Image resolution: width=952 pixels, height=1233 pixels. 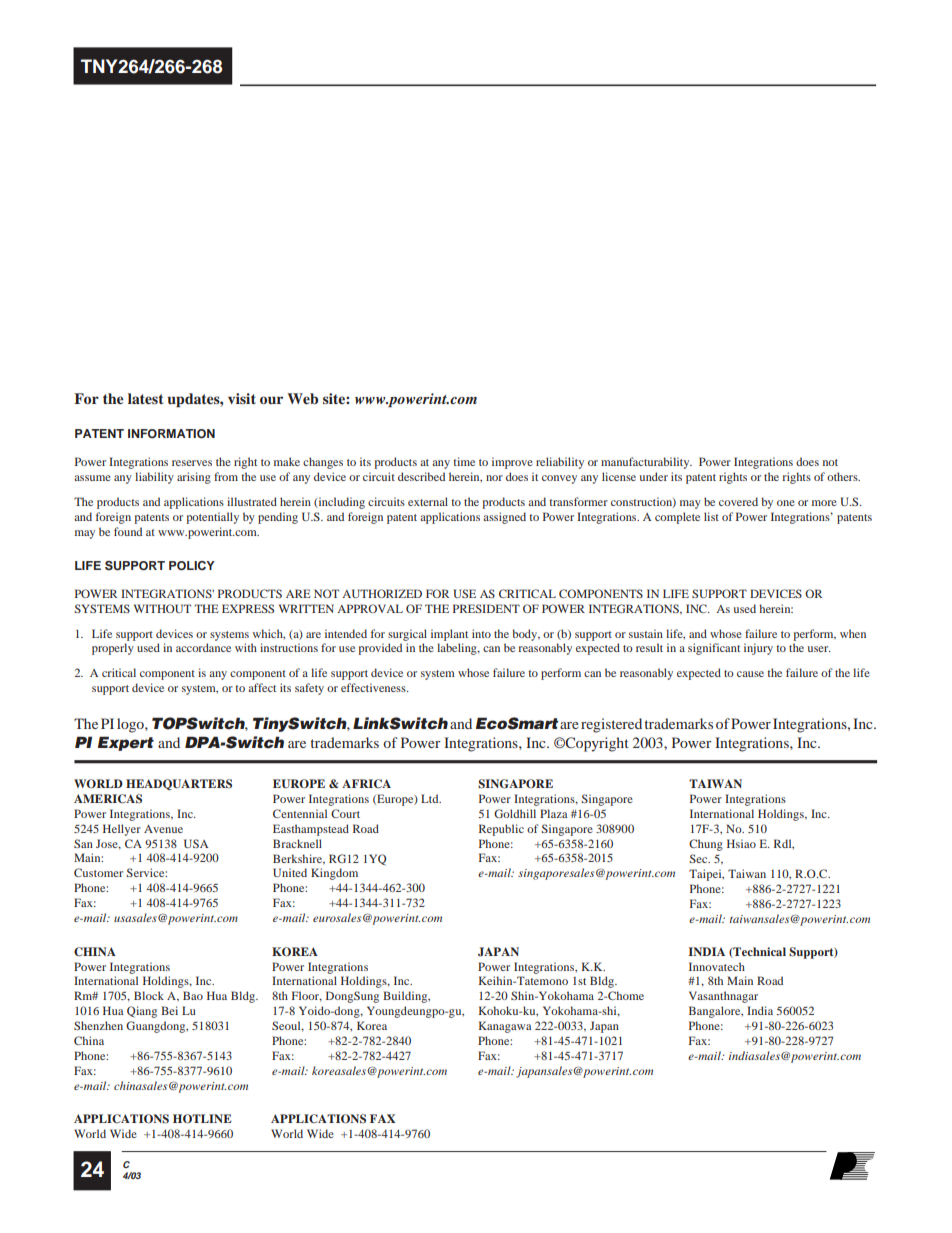 I want to click on time, so click(x=464, y=461).
